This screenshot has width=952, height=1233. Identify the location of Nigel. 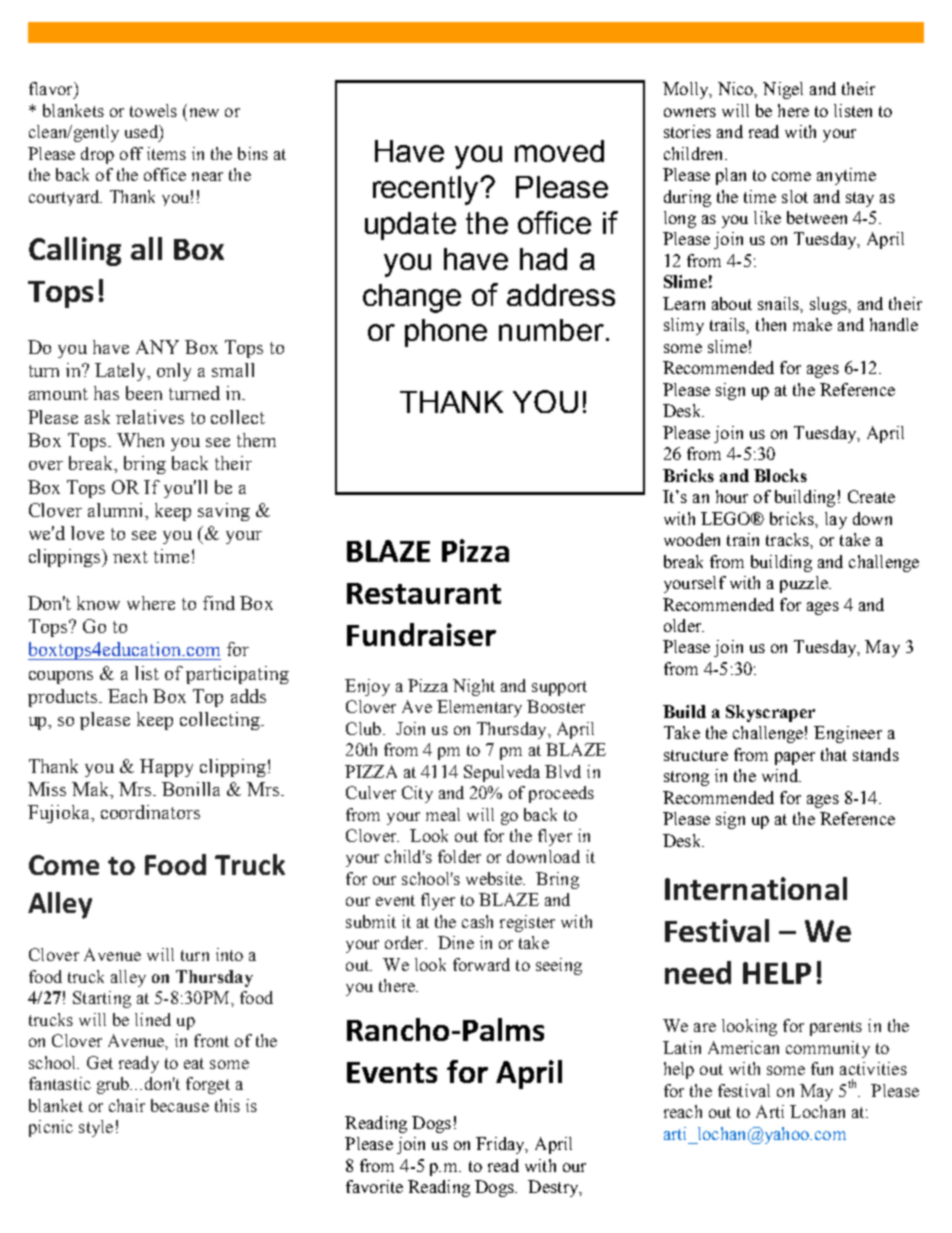
(783, 90).
